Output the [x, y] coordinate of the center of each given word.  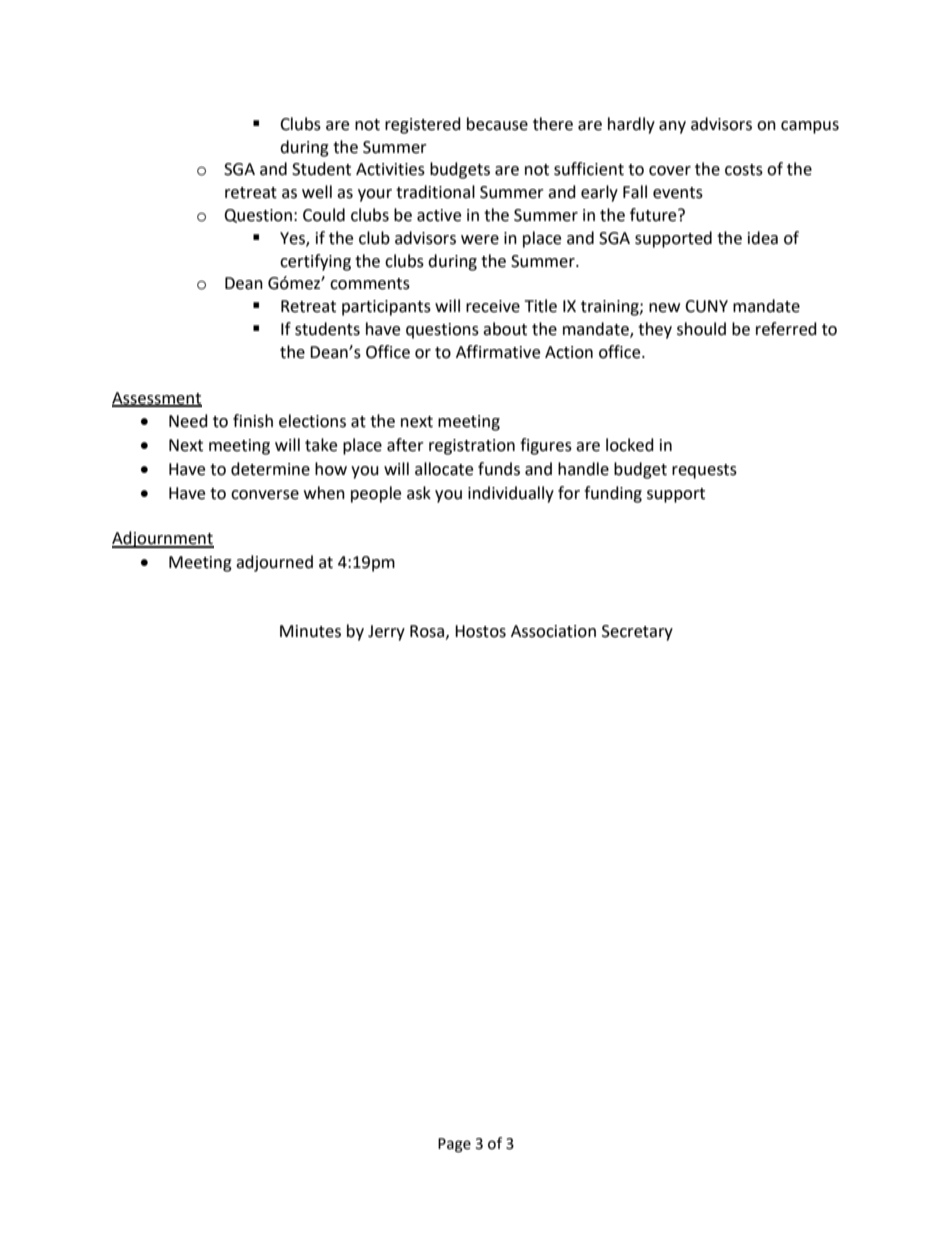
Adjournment [163, 539]
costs [744, 170]
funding [613, 494]
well [317, 192]
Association [553, 631]
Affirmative [498, 352]
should [701, 329]
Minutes [310, 631]
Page [454, 1145]
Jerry [386, 633]
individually [511, 494]
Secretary [637, 633]
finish [253, 421]
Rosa [428, 632]
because [497, 124]
